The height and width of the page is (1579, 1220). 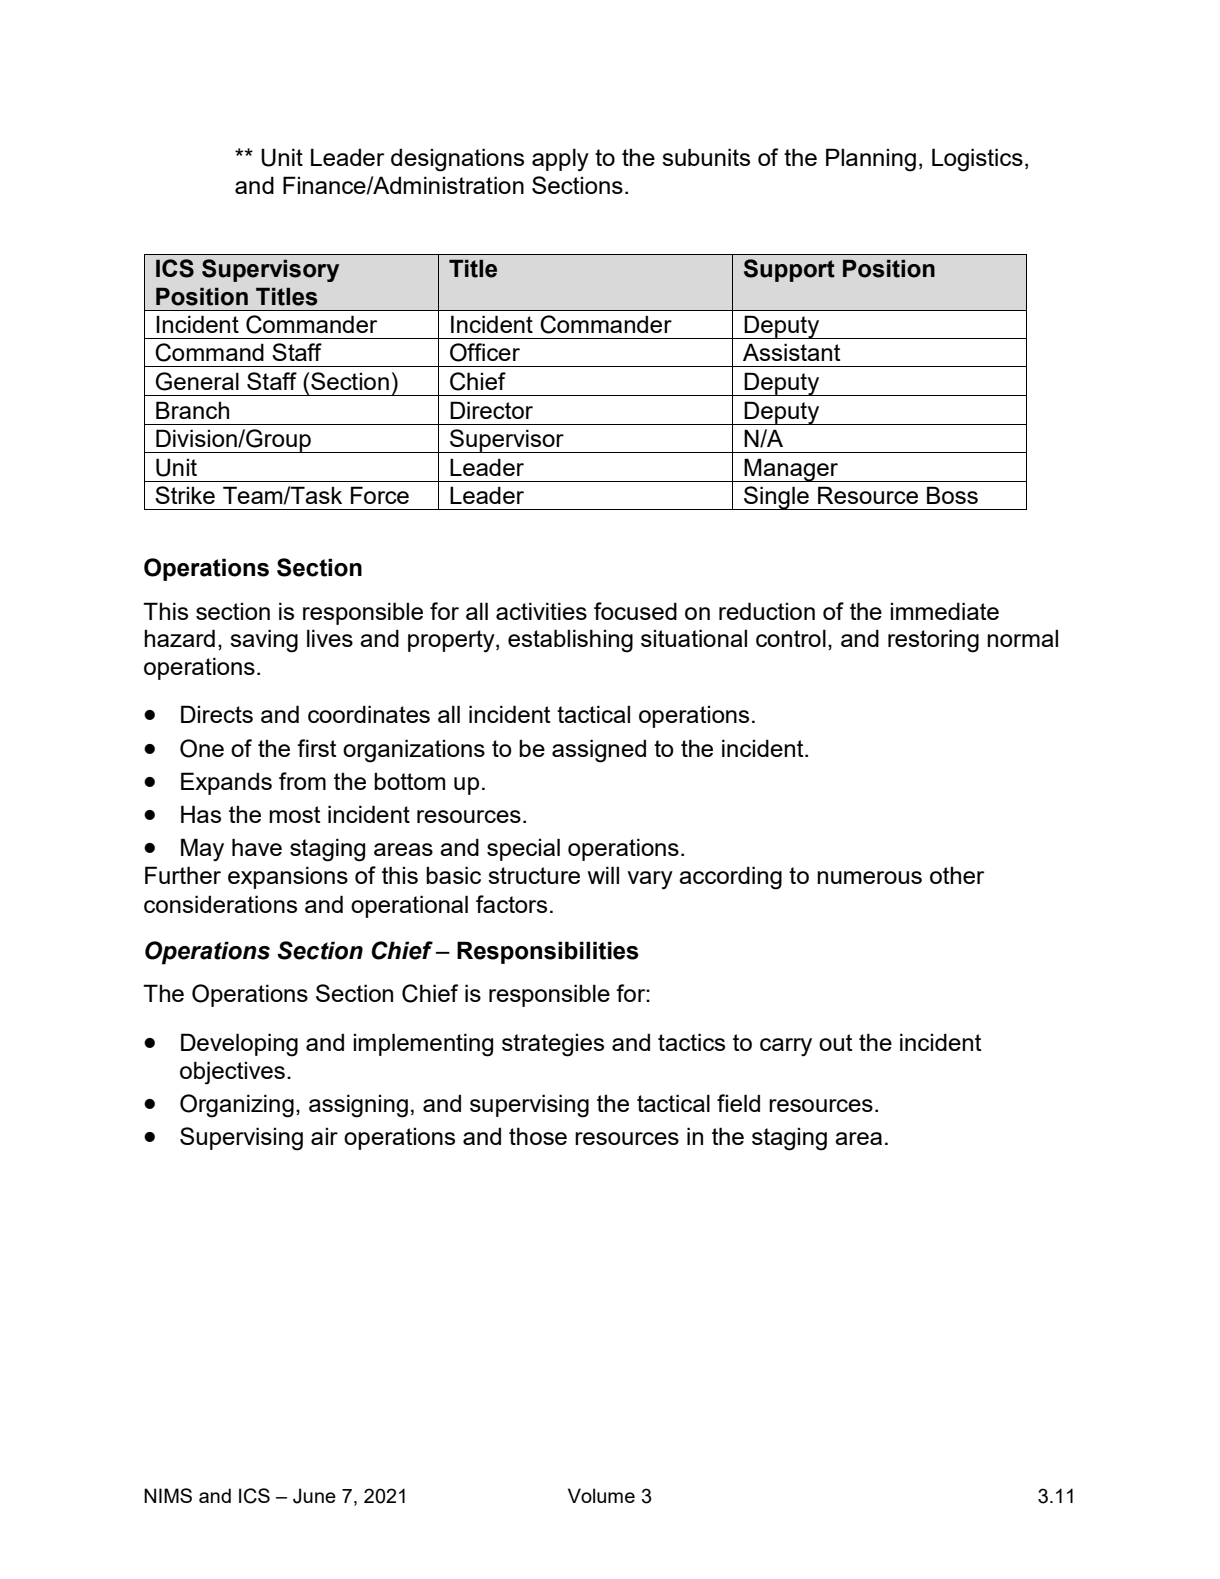 I want to click on Planning, so click(x=871, y=160).
